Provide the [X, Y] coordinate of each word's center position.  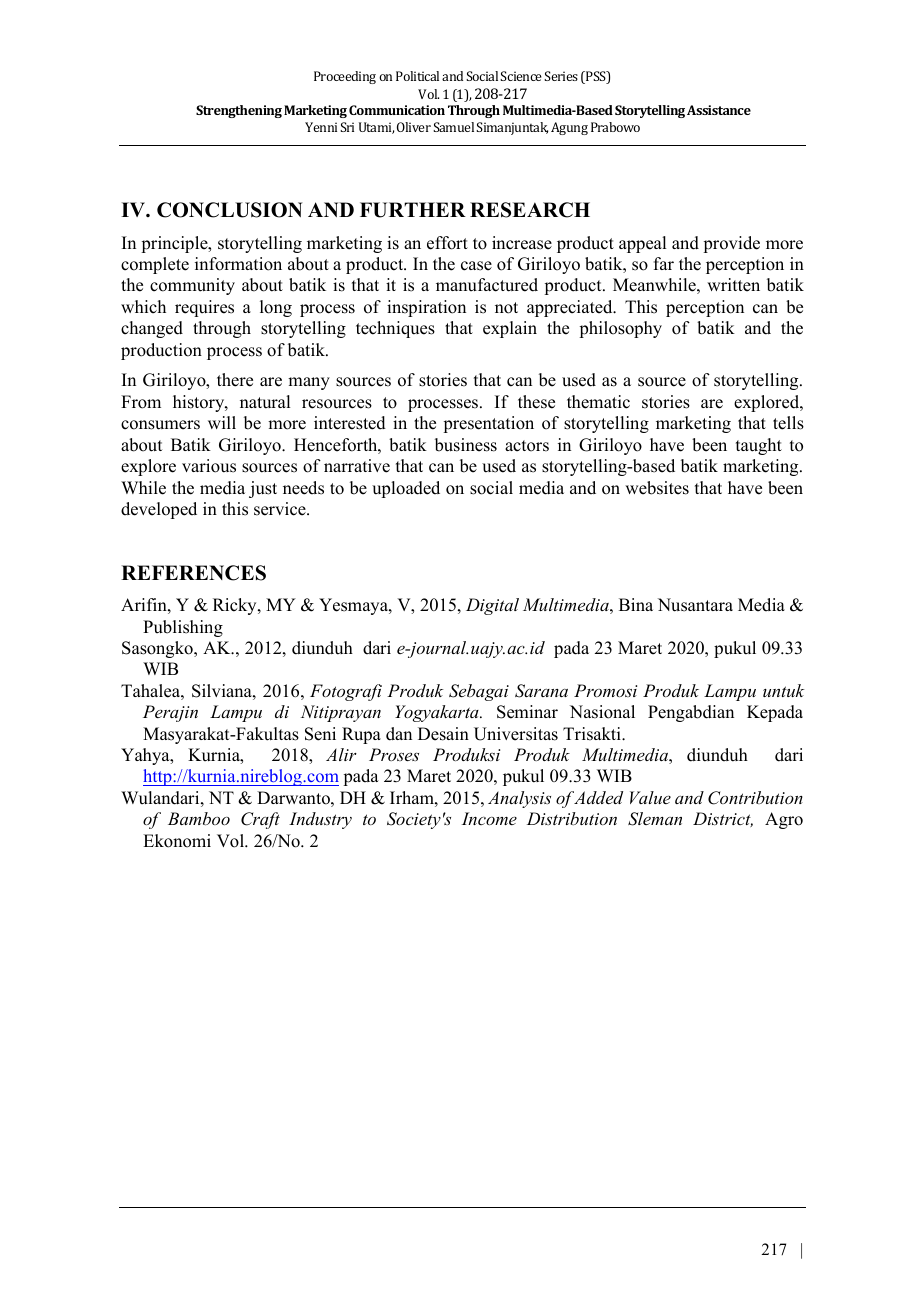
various [209, 466]
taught [759, 446]
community [192, 286]
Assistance [719, 110]
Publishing [183, 628]
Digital [492, 606]
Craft [260, 820]
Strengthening [239, 111]
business [466, 445]
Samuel [453, 127]
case [476, 266]
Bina [636, 604]
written [733, 285]
